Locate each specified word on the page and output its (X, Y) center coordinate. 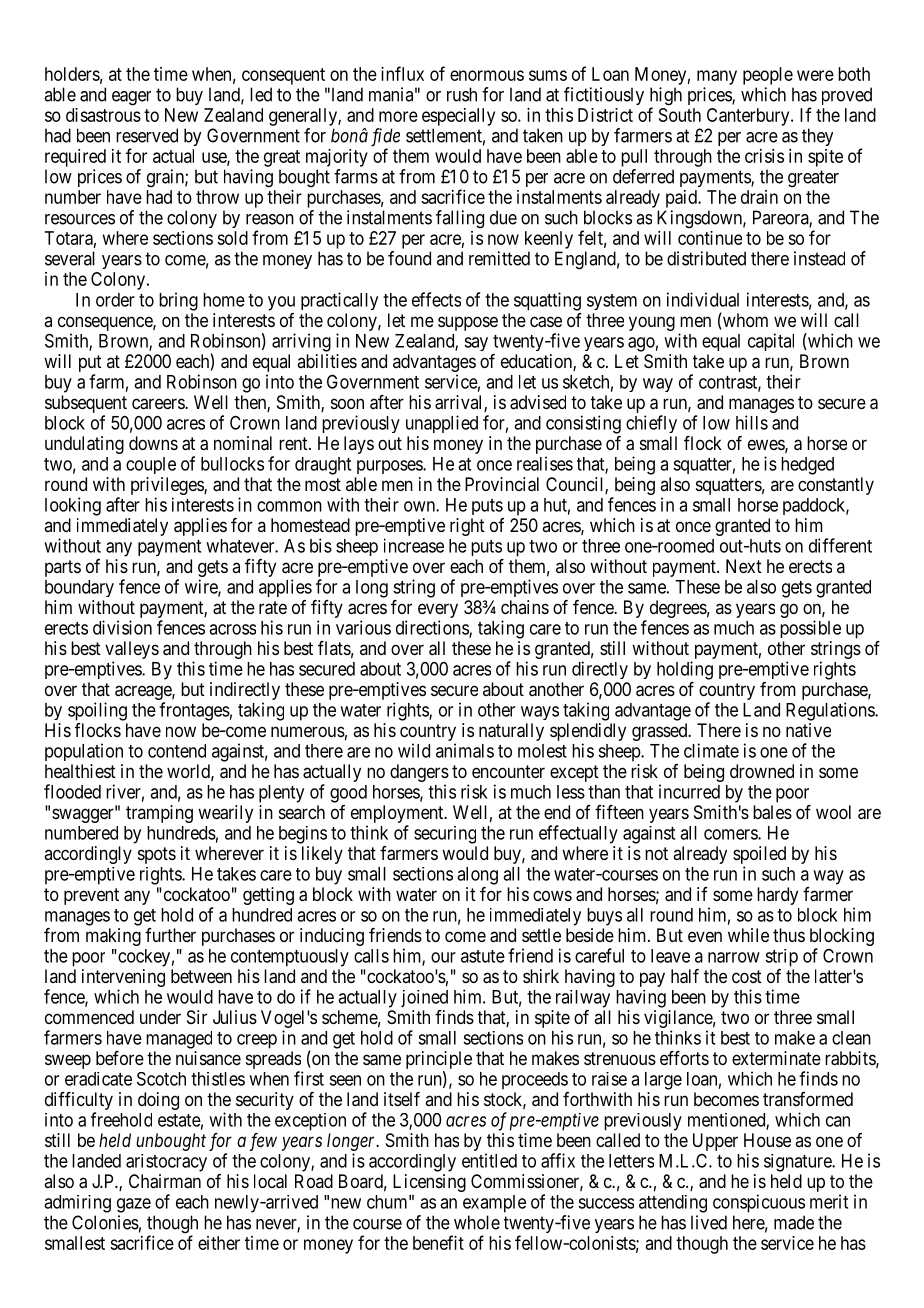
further (170, 935)
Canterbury (749, 117)
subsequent (86, 404)
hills (752, 422)
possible (810, 629)
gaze (134, 1205)
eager (131, 98)
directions (433, 628)
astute (483, 956)
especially (458, 117)
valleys (132, 650)
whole (477, 1222)
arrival (460, 403)
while (748, 935)
